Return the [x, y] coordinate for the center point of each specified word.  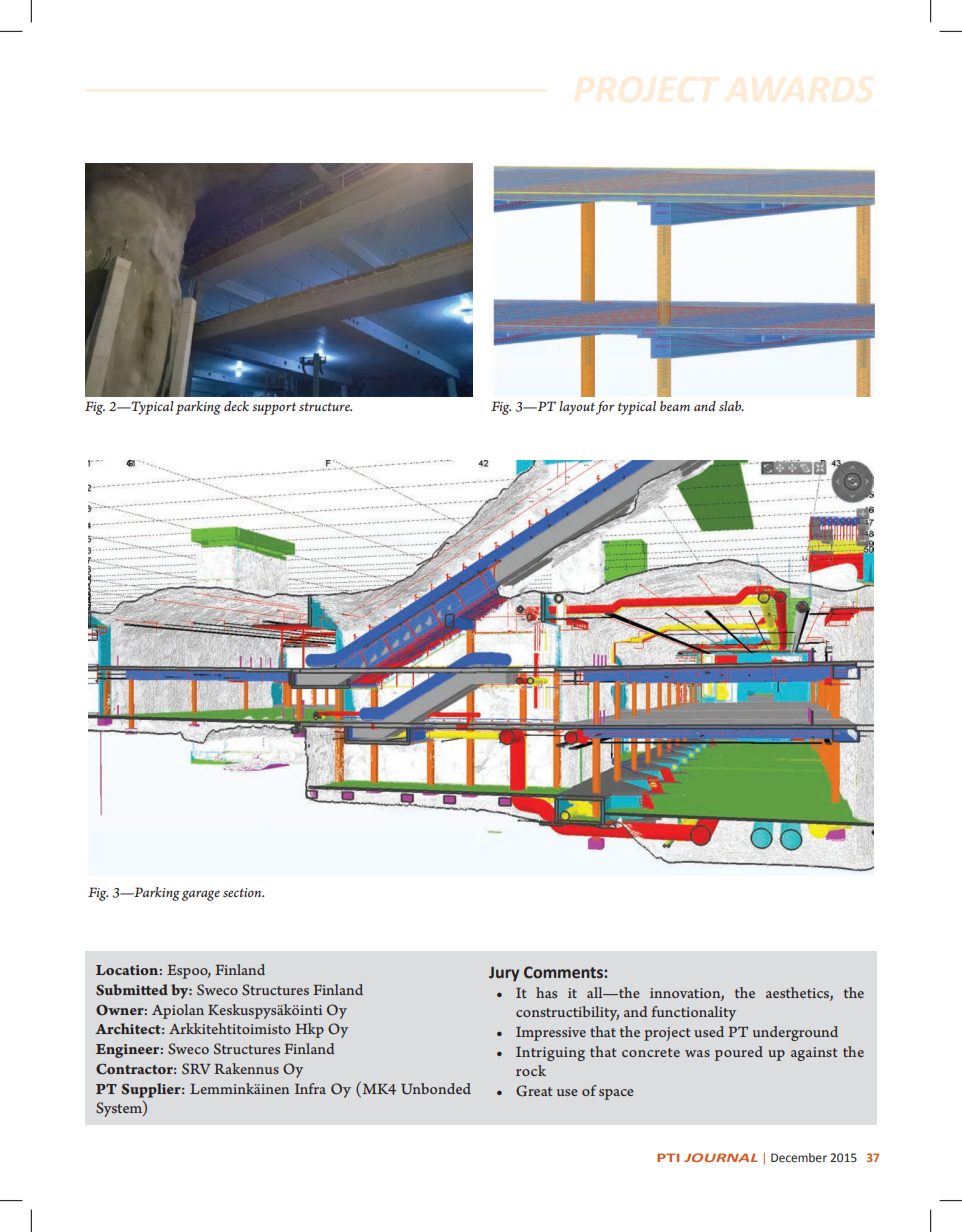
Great [534, 1091]
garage [201, 895]
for [605, 408]
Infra [310, 1088]
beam [675, 406]
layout [577, 408]
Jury [504, 974]
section [243, 892]
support [274, 408]
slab [731, 406]
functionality [694, 1013]
